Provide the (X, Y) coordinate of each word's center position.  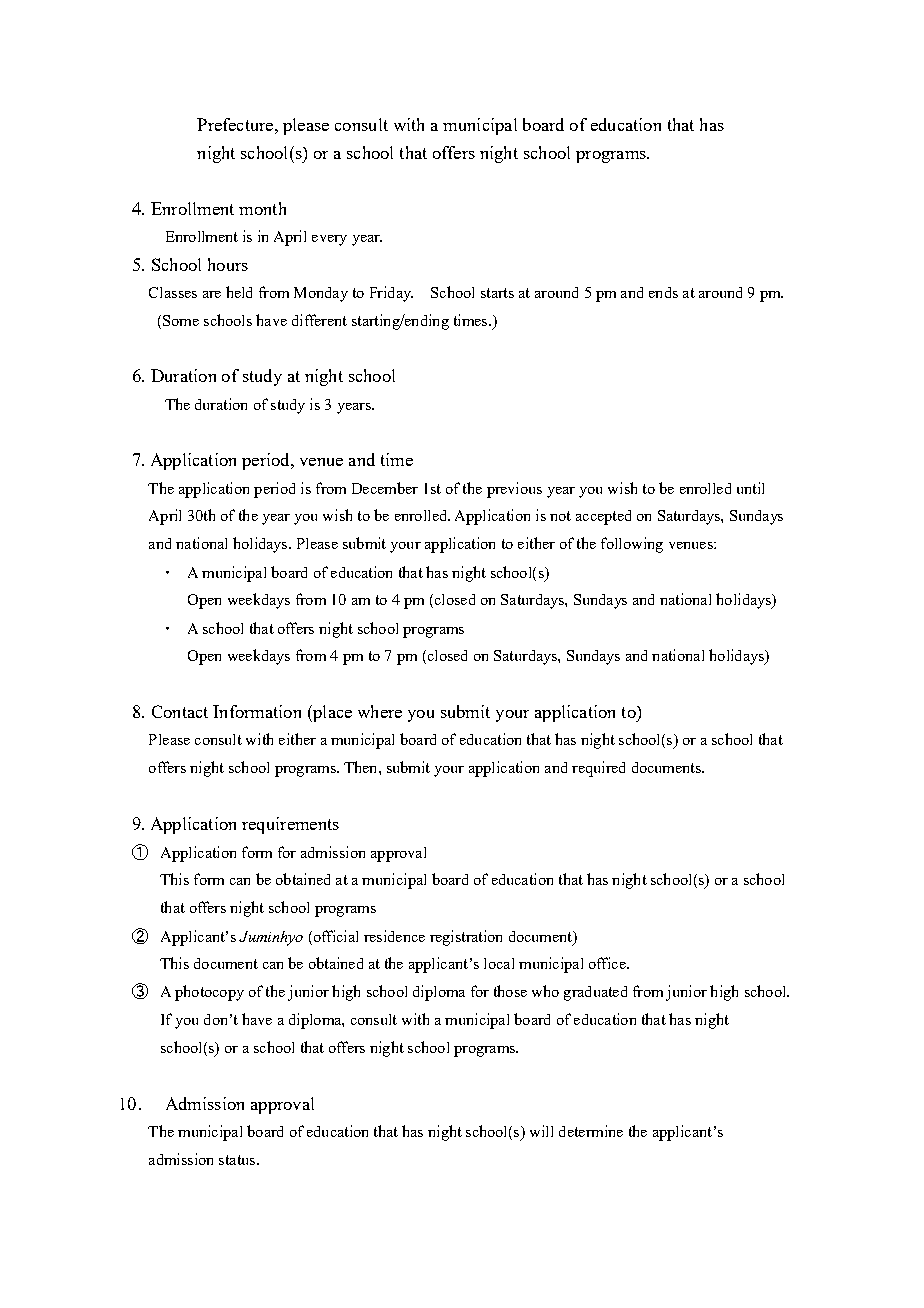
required (598, 769)
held (239, 292)
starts (497, 293)
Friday (391, 294)
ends (663, 292)
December (385, 488)
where (380, 711)
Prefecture (236, 124)
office (608, 963)
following (632, 545)
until (750, 488)
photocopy (209, 993)
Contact (180, 711)
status (237, 1160)
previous (514, 490)
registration (466, 938)
